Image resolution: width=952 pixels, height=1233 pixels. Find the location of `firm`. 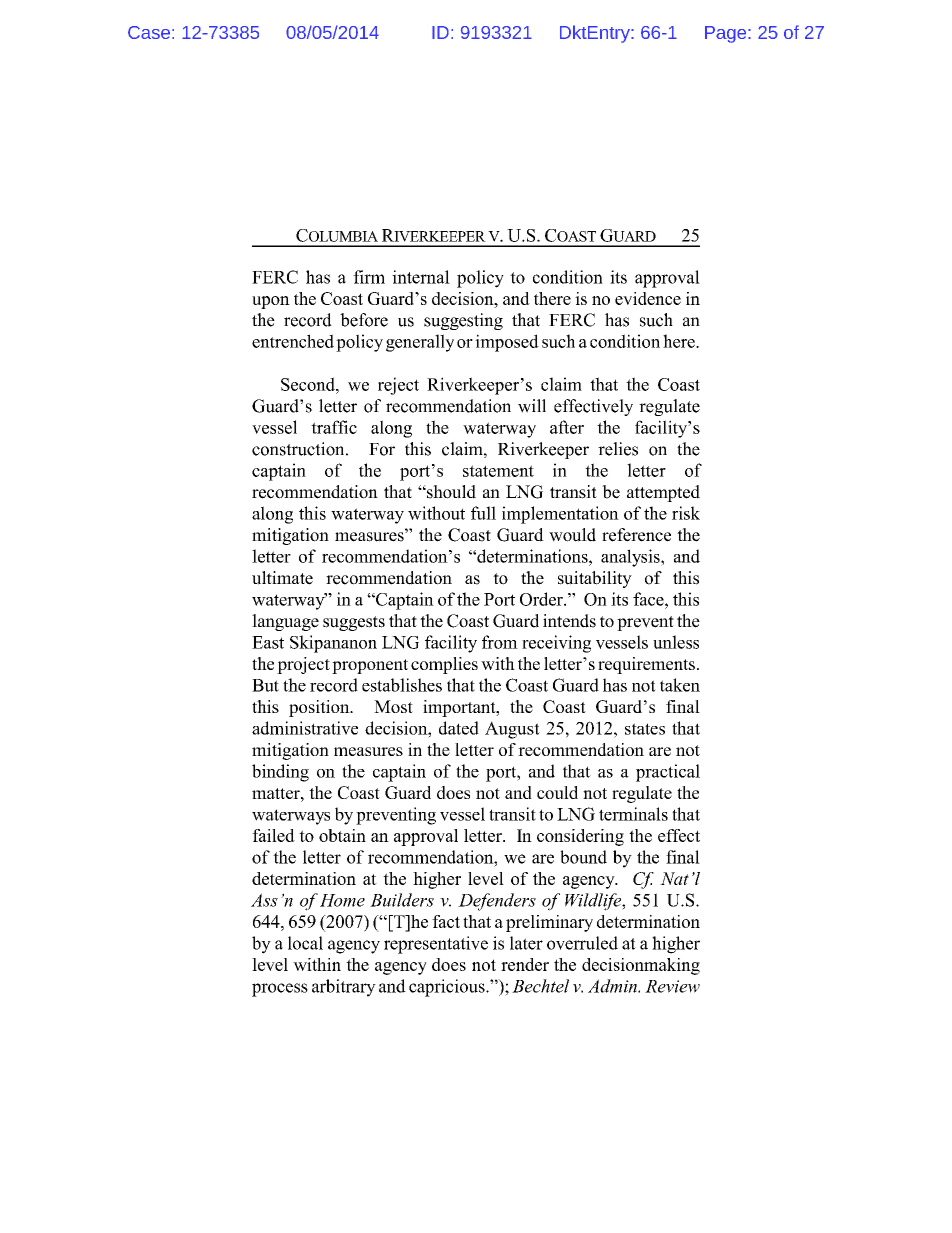

firm is located at coordinates (369, 277).
